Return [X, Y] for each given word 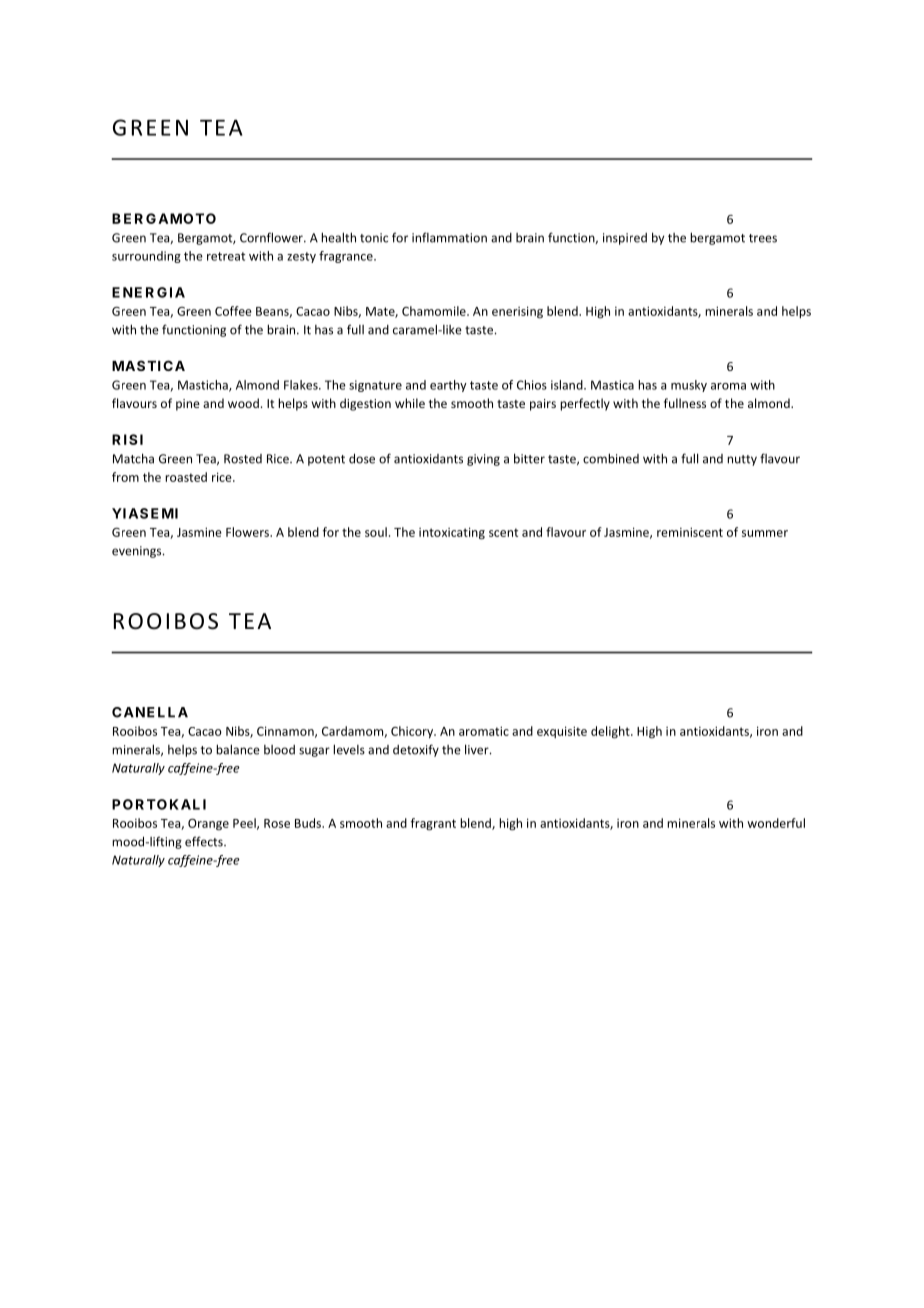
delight [611, 732]
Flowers [248, 532]
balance [238, 749]
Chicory [413, 732]
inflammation [449, 237]
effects [205, 841]
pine [188, 405]
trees [763, 238]
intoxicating [452, 533]
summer [765, 533]
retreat [226, 256]
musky [689, 386]
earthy [448, 386]
